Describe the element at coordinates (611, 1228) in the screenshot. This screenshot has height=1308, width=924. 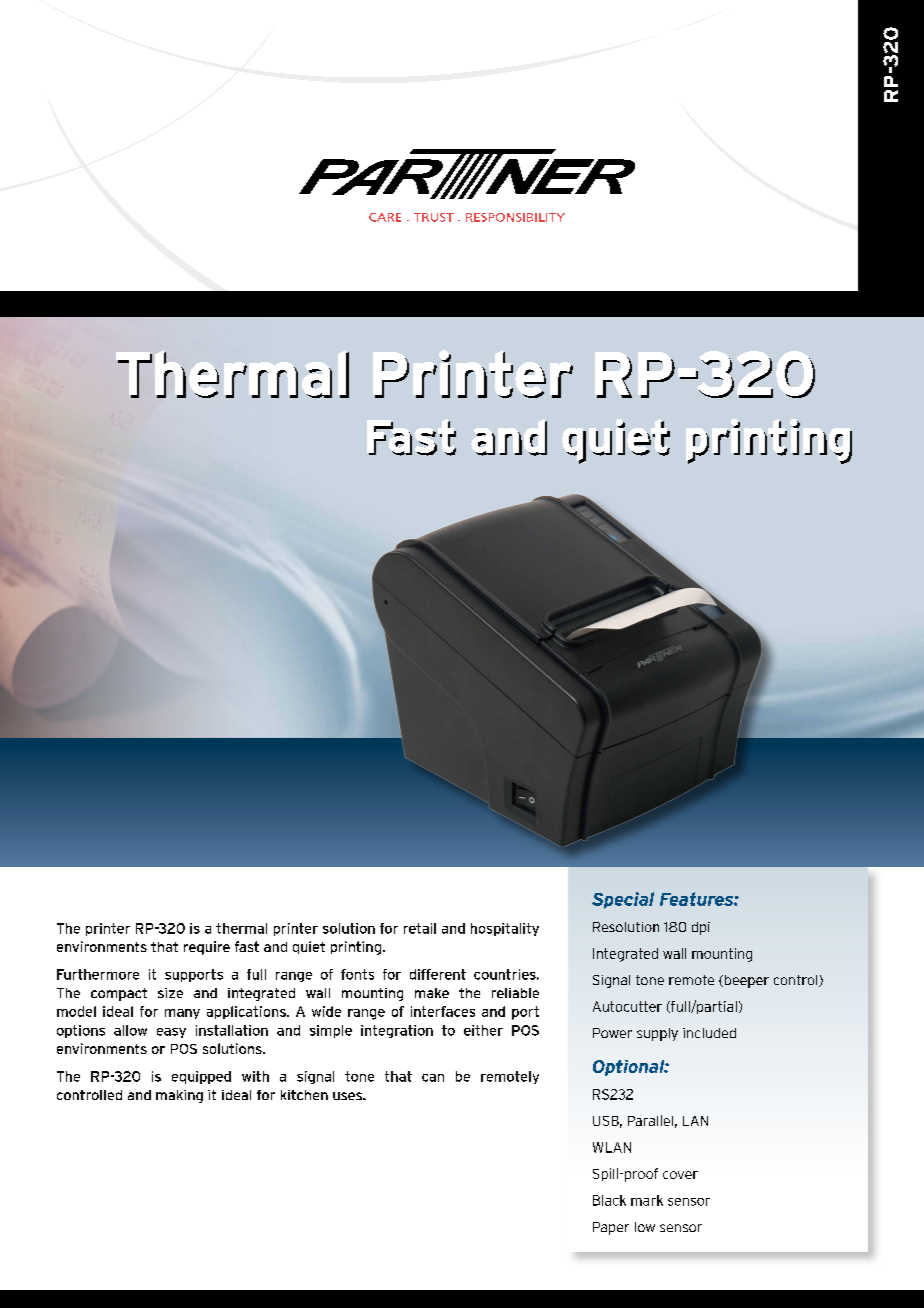
I see `Paper` at that location.
